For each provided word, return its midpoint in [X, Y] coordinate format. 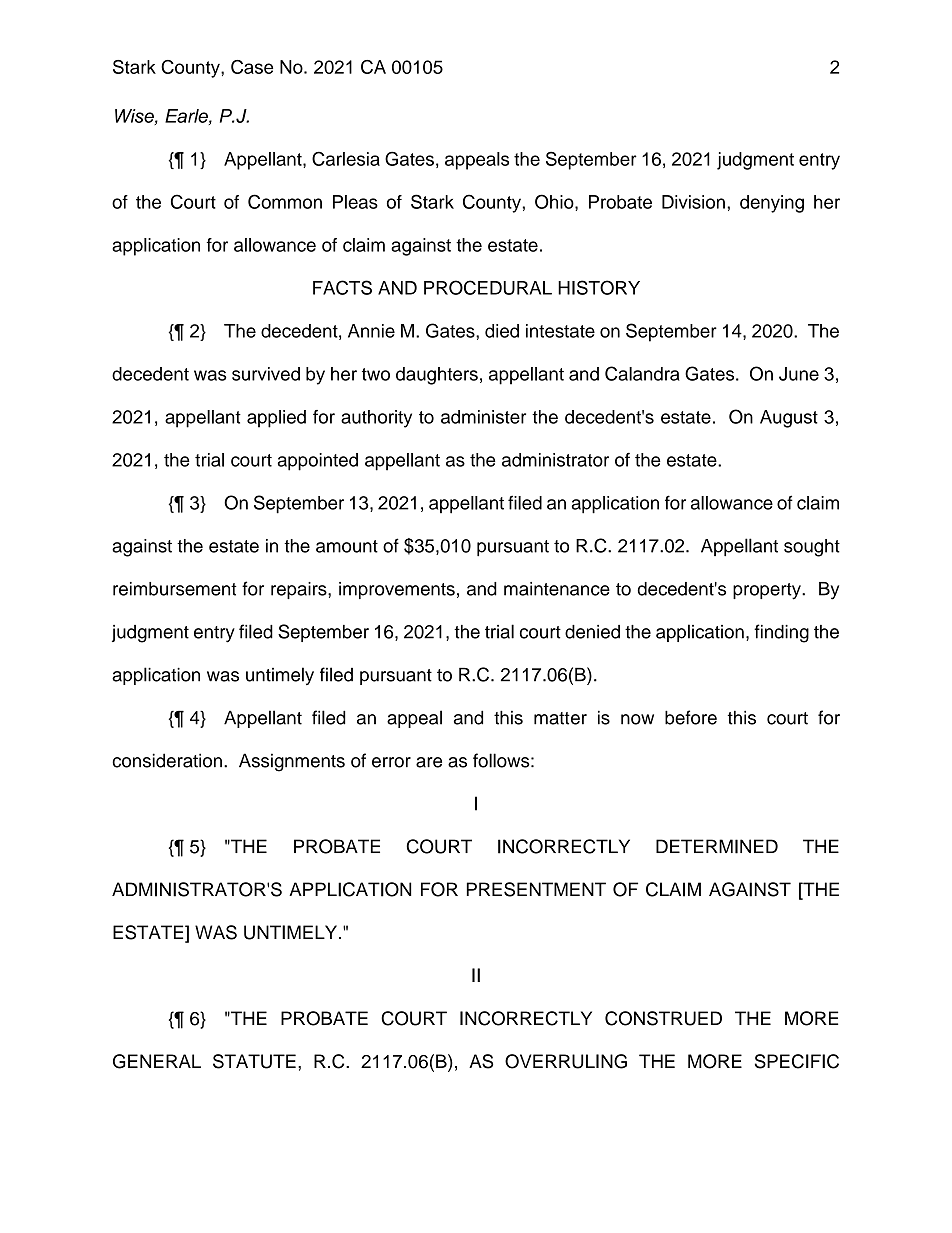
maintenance [557, 589]
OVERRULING [566, 1061]
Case [252, 67]
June [799, 374]
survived [266, 374]
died [502, 331]
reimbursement [175, 589]
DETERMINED [717, 846]
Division [693, 202]
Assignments [292, 762]
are [429, 762]
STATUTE [254, 1061]
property [768, 591]
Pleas [355, 202]
